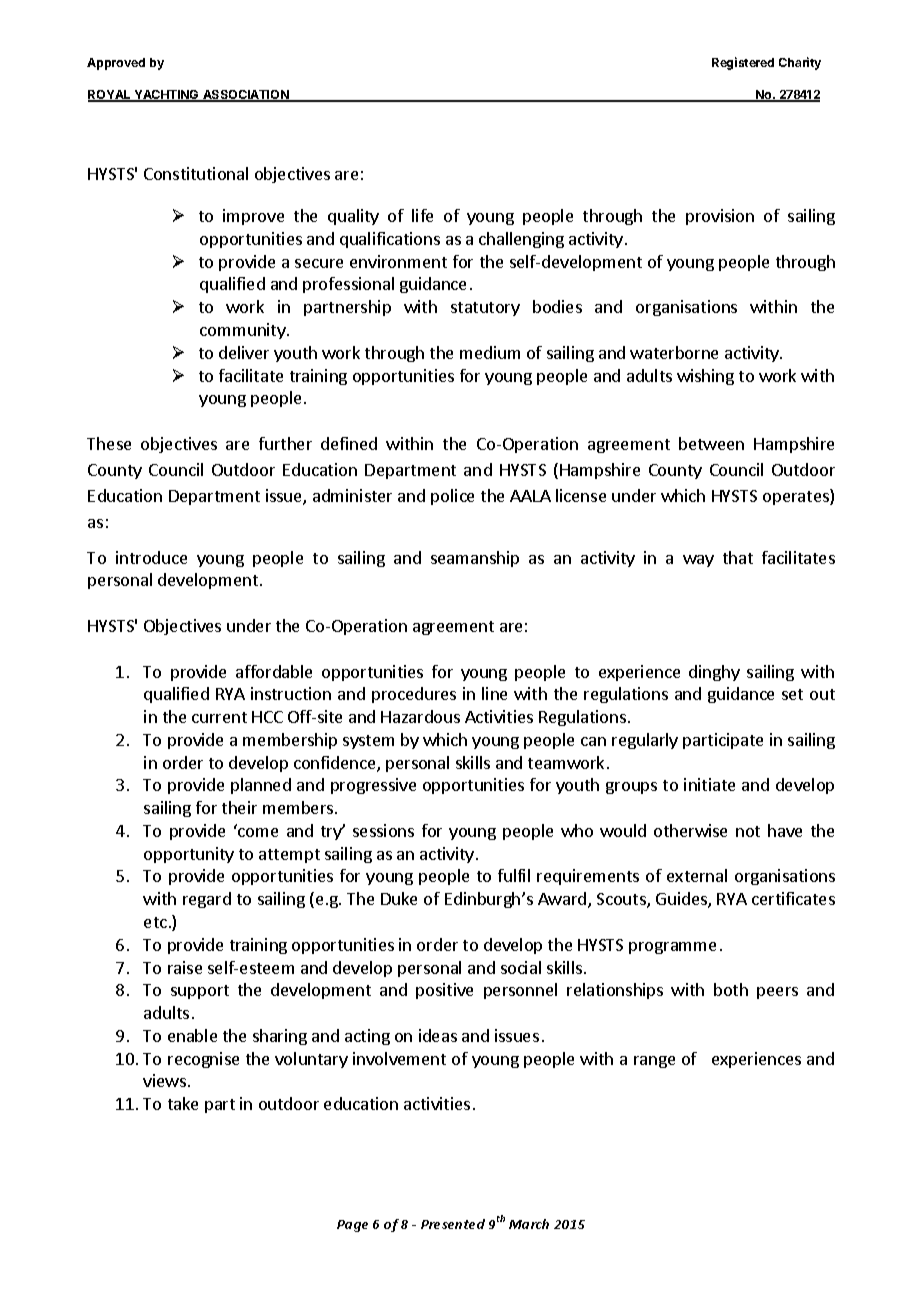 Image resolution: width=924 pixels, height=1308 pixels. Describe the element at coordinates (714, 673) in the screenshot. I see `dinghy` at that location.
